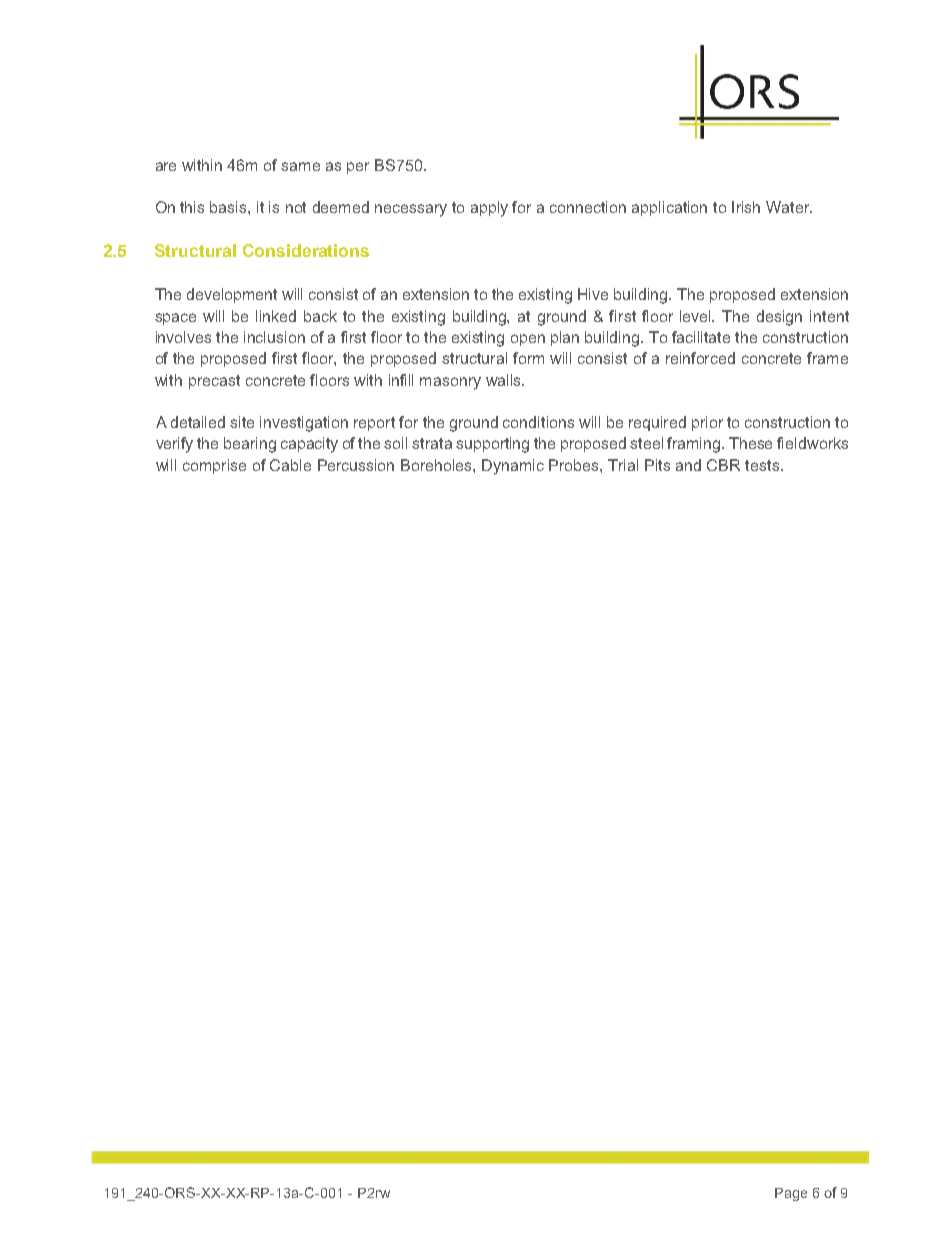 The width and height of the page is (952, 1233). Describe the element at coordinates (750, 443) in the page. I see `These` at that location.
